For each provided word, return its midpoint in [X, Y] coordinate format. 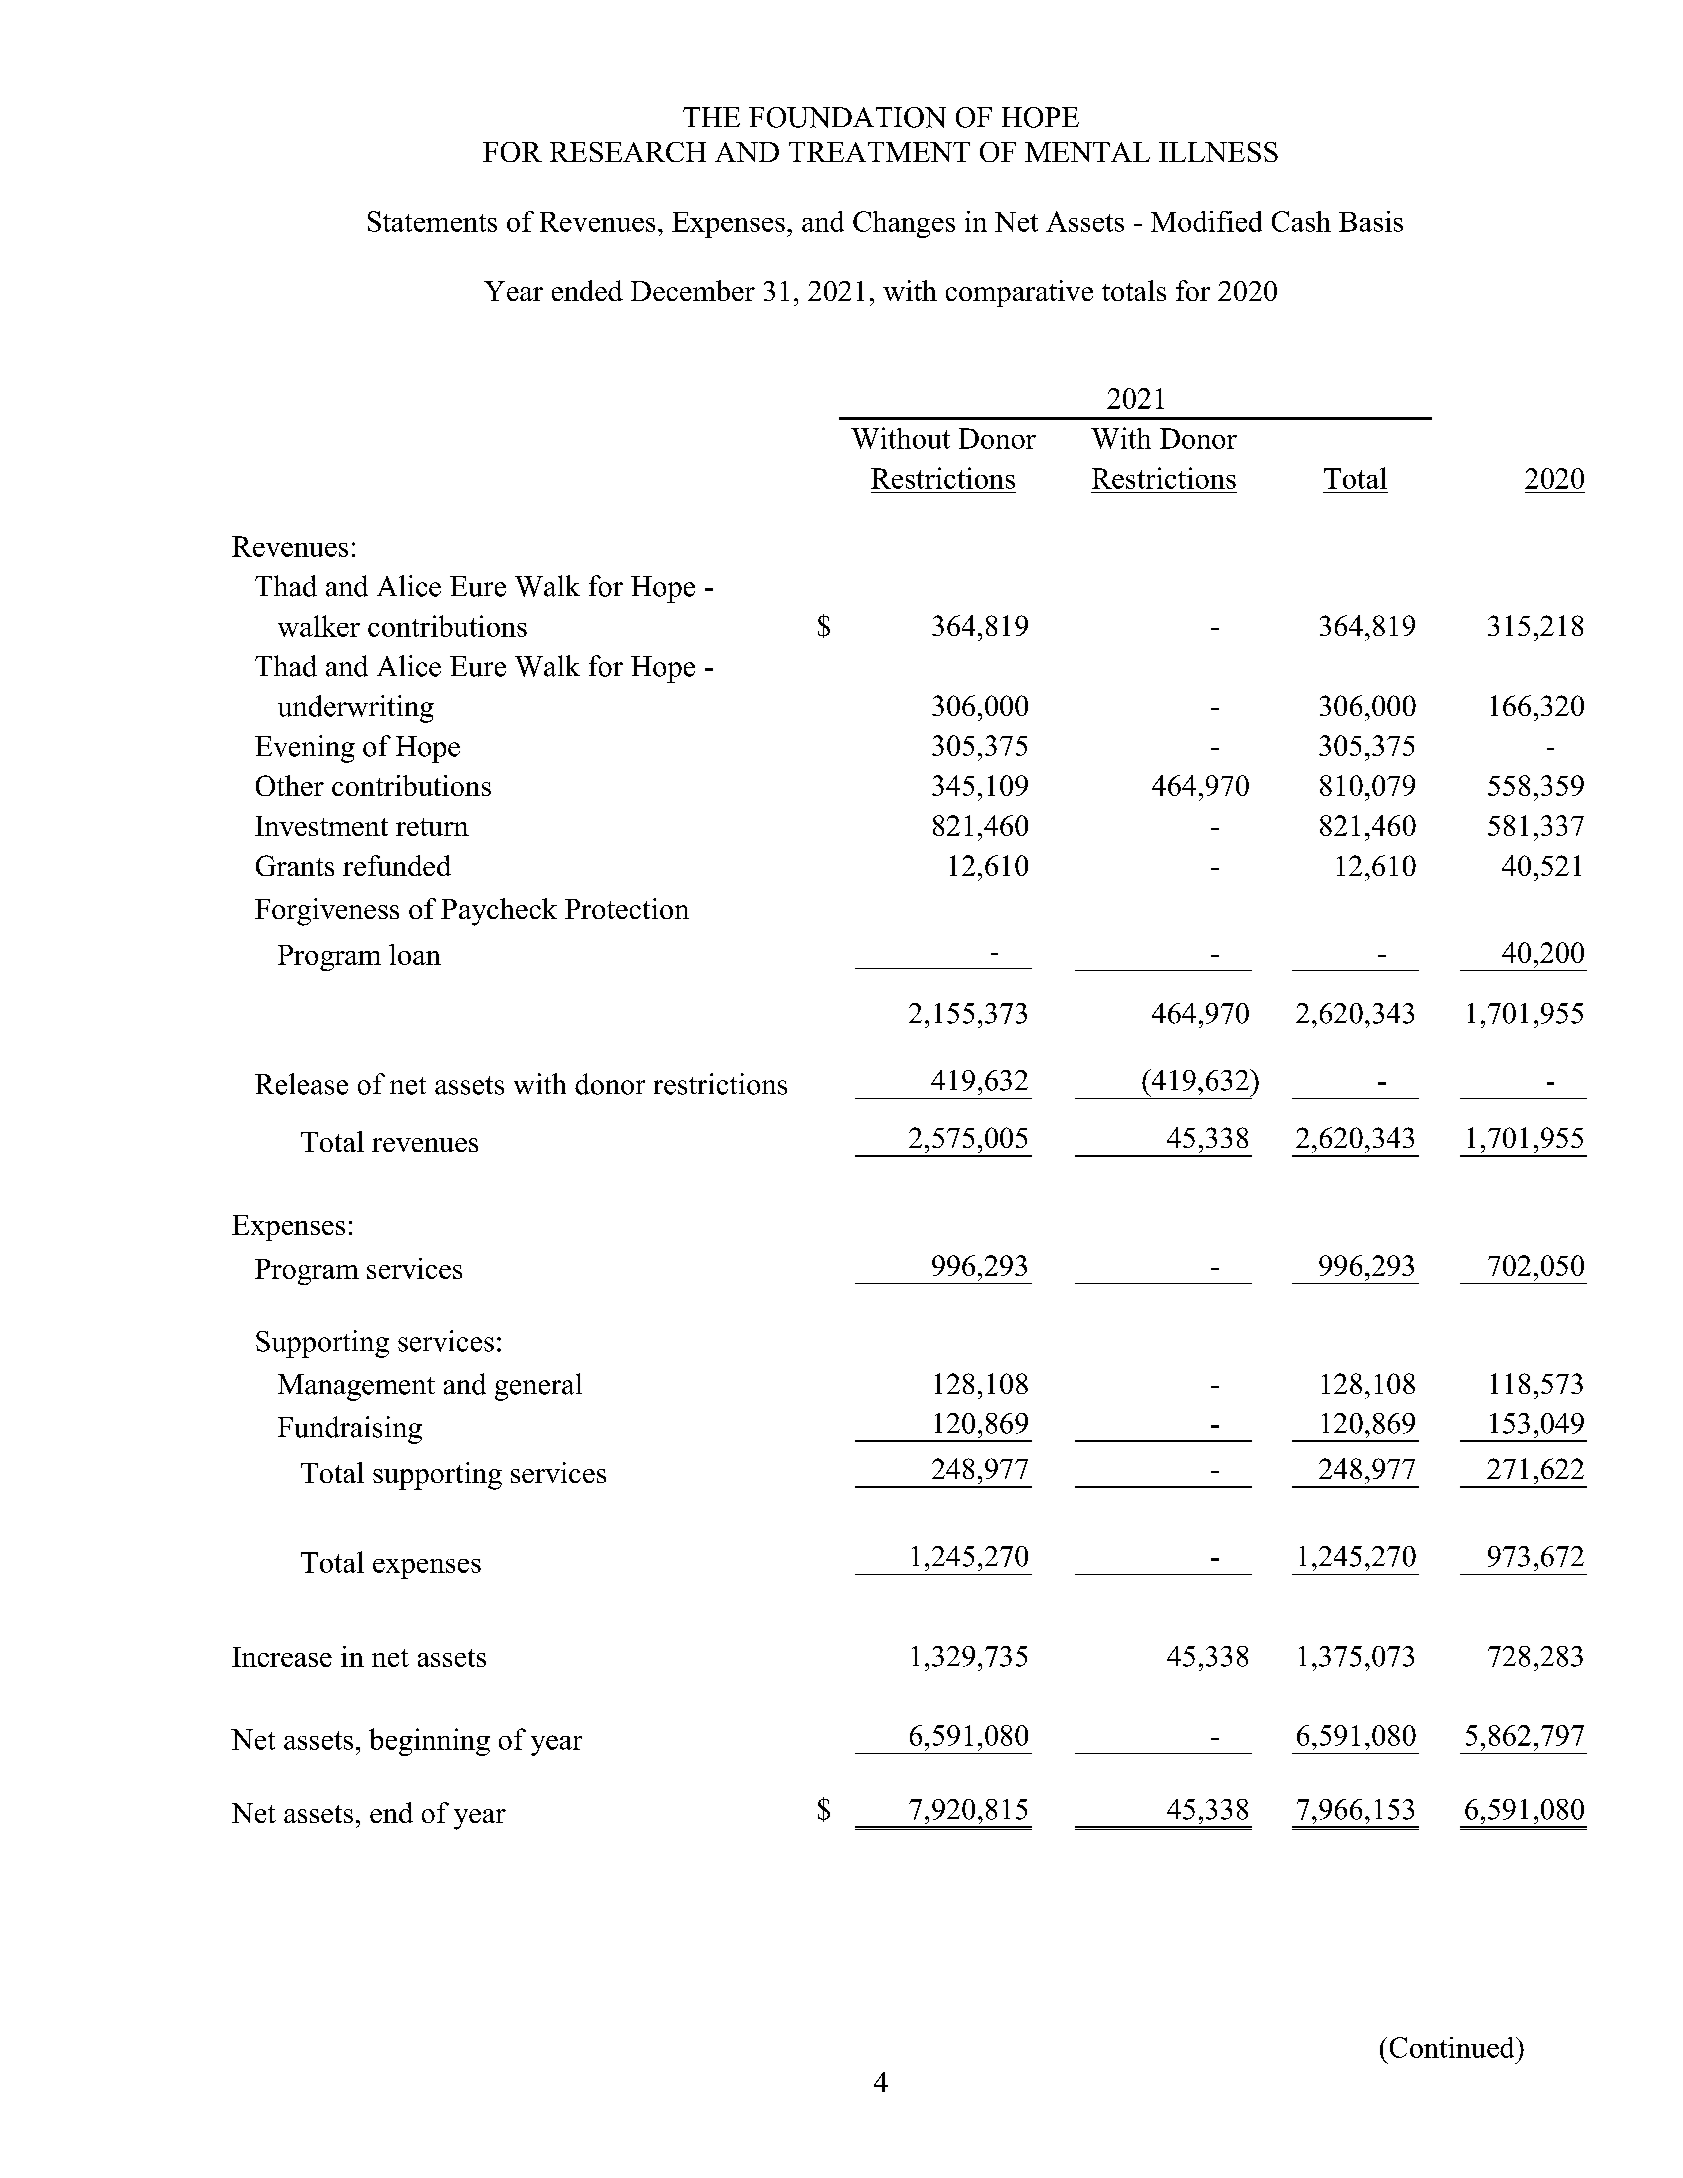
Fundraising [350, 1430]
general [538, 1387]
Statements [432, 221]
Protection [627, 908]
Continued [1453, 2047]
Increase [282, 1657]
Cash [1301, 221]
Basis [1371, 221]
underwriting [356, 709]
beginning [429, 1742]
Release [301, 1084]
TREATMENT [879, 152]
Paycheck [499, 912]
